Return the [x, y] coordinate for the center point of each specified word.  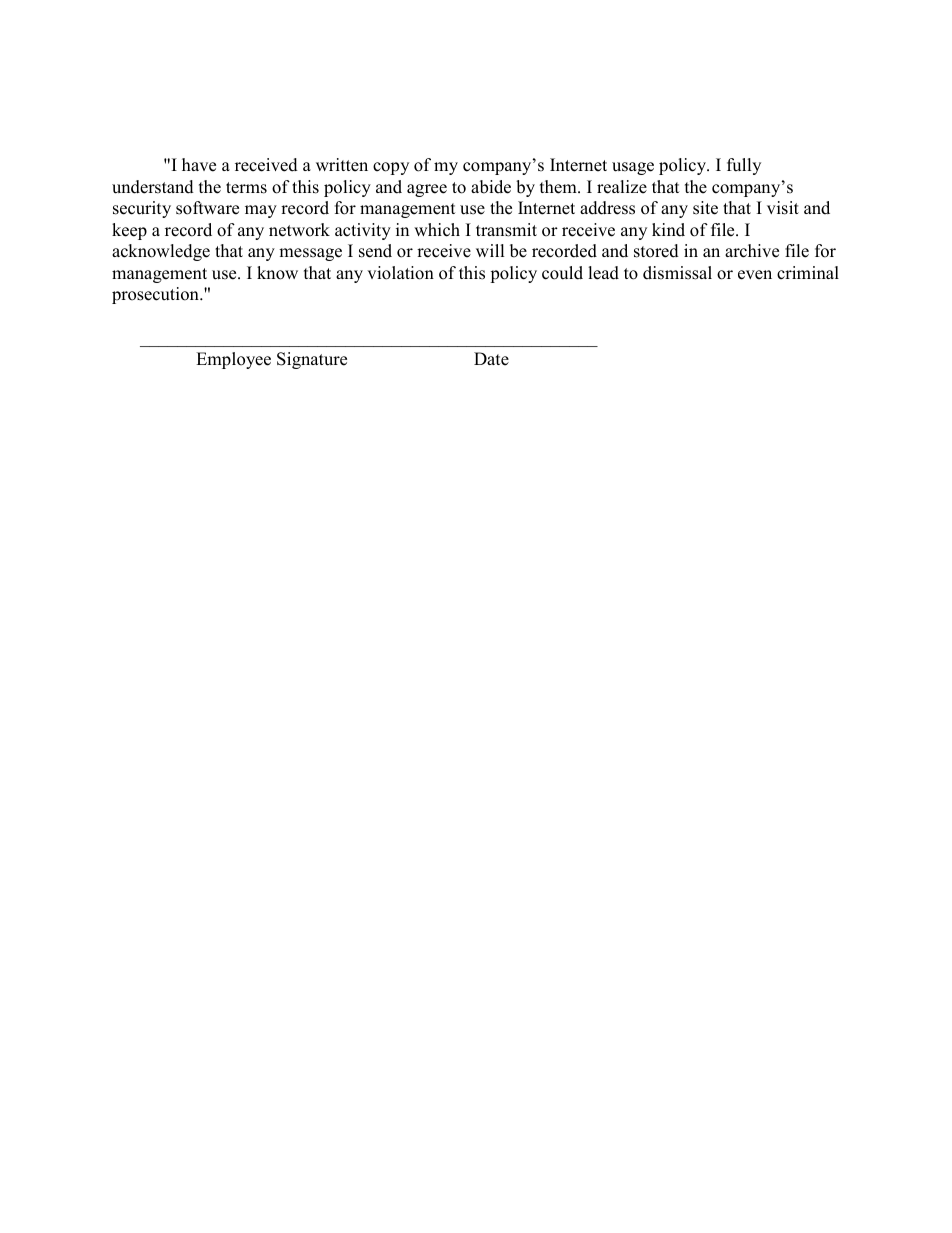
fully [744, 166]
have [199, 165]
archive [752, 251]
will [490, 250]
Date [491, 359]
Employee [233, 360]
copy [391, 168]
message [310, 254]
